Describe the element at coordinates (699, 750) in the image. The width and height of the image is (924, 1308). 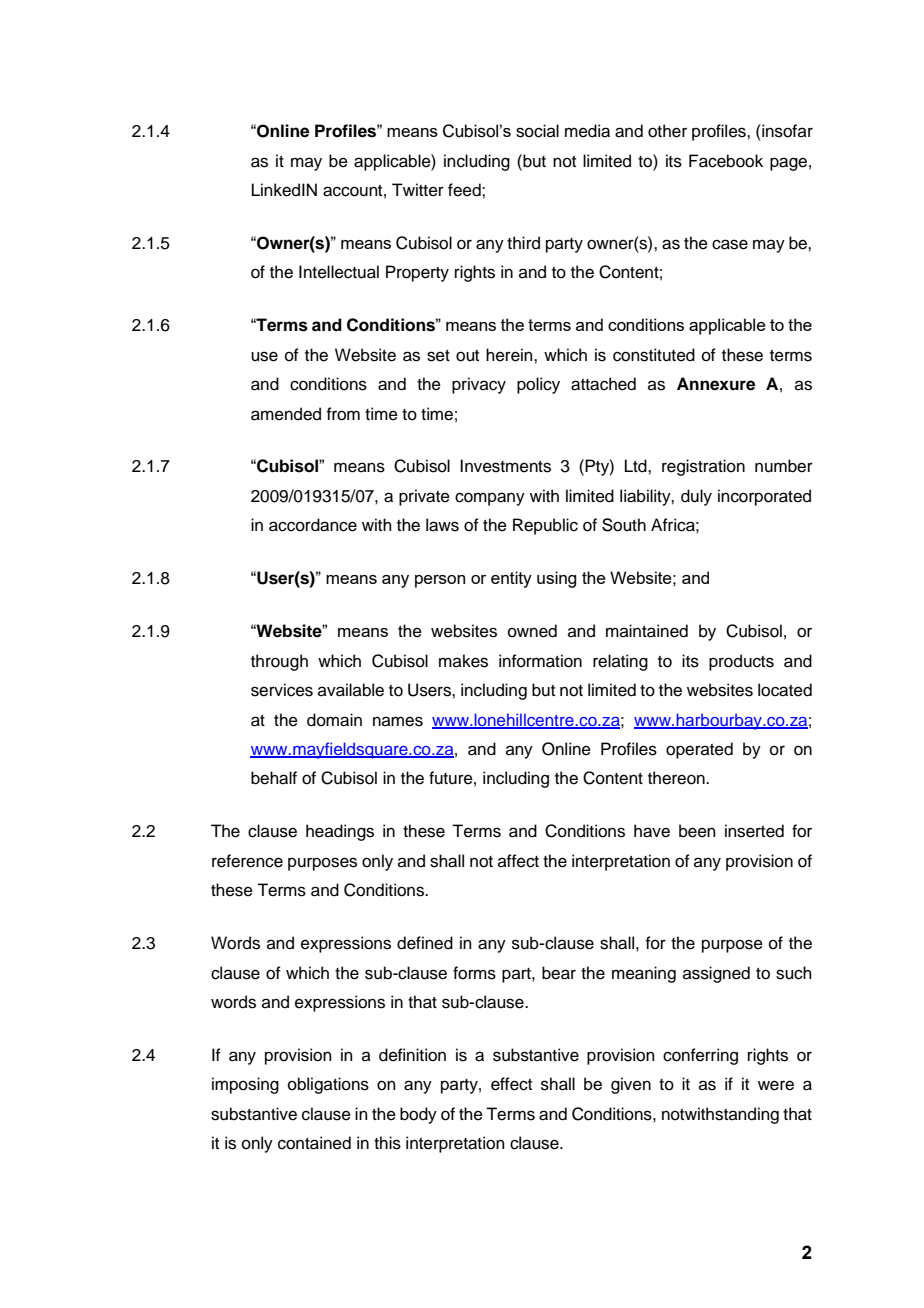
I see `operated` at that location.
